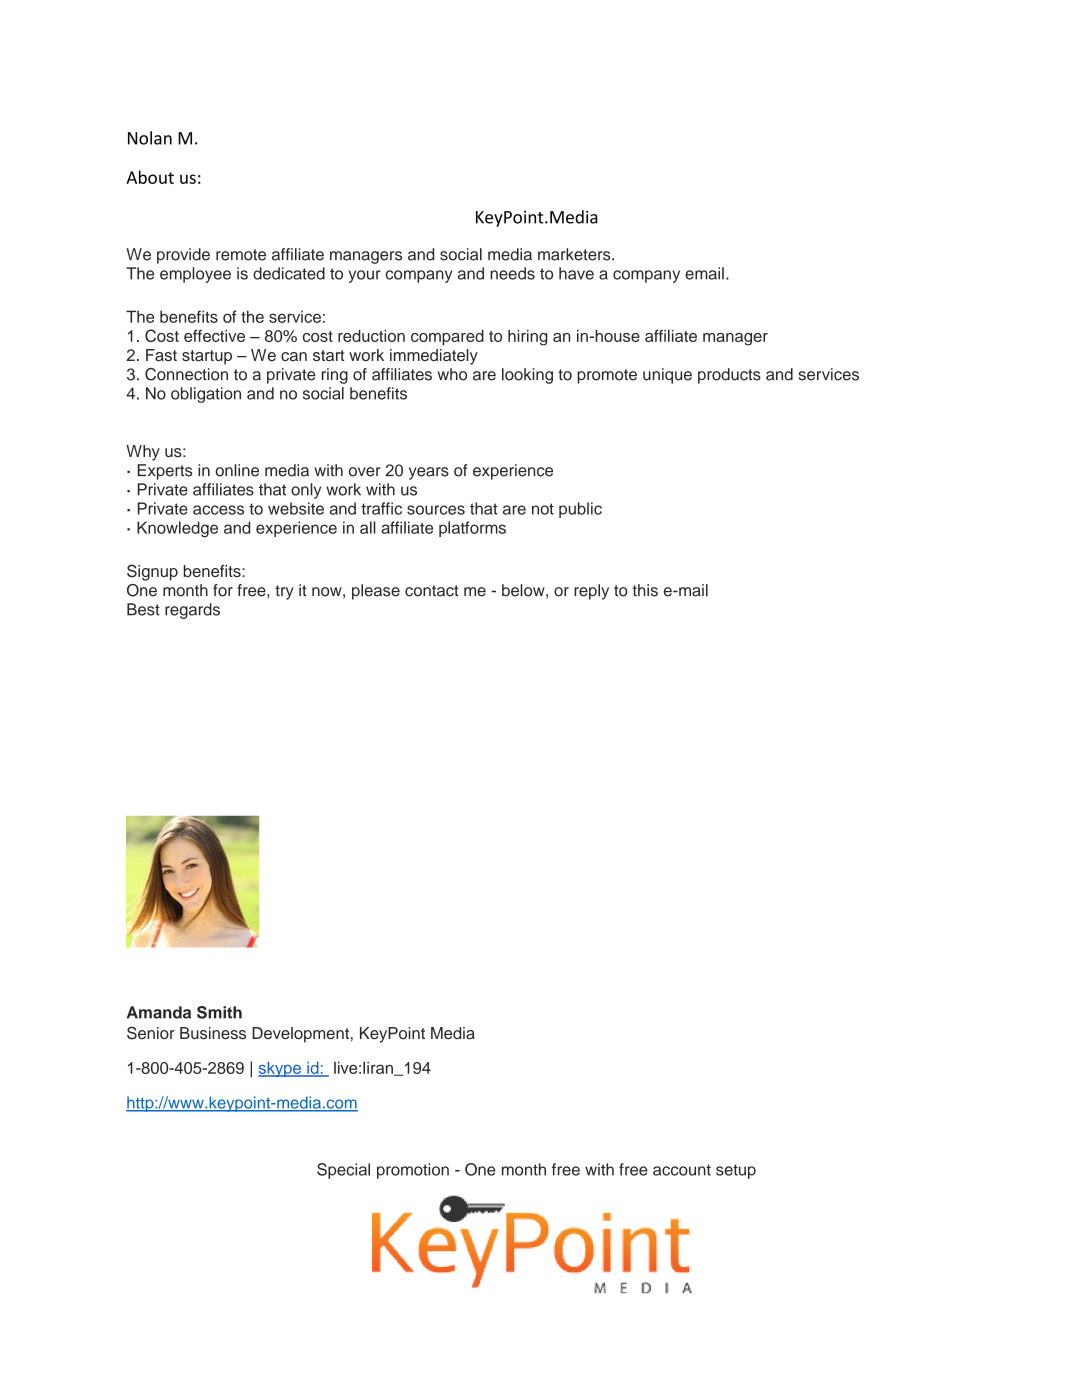 This screenshot has height=1389, width=1073. I want to click on access, so click(218, 510).
